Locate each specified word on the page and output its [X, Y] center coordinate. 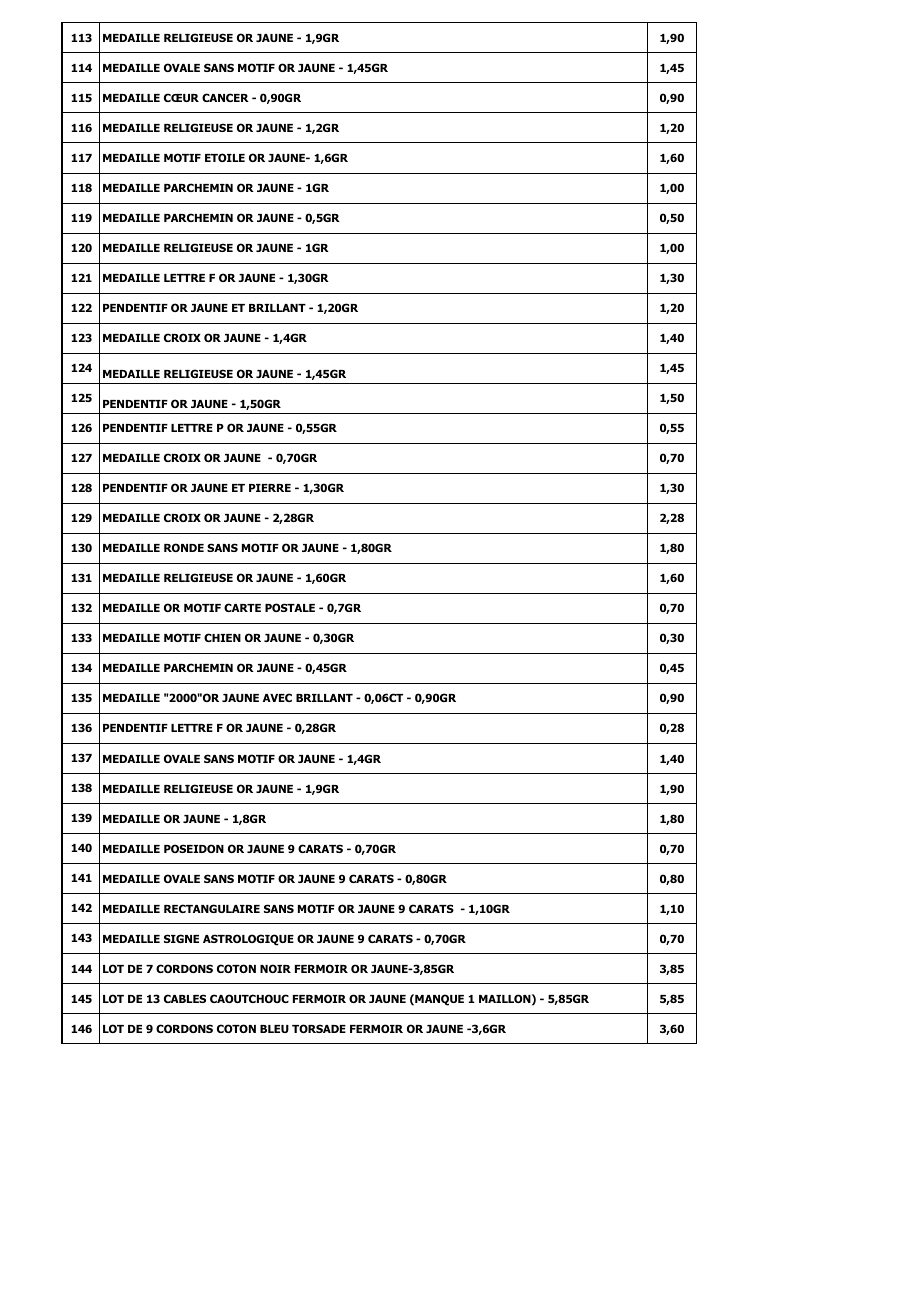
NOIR [275, 968]
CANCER [225, 97]
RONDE [184, 547]
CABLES [185, 998]
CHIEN [222, 637]
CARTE [242, 607]
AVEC [277, 697]
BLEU [274, 1029]
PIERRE [270, 488]
